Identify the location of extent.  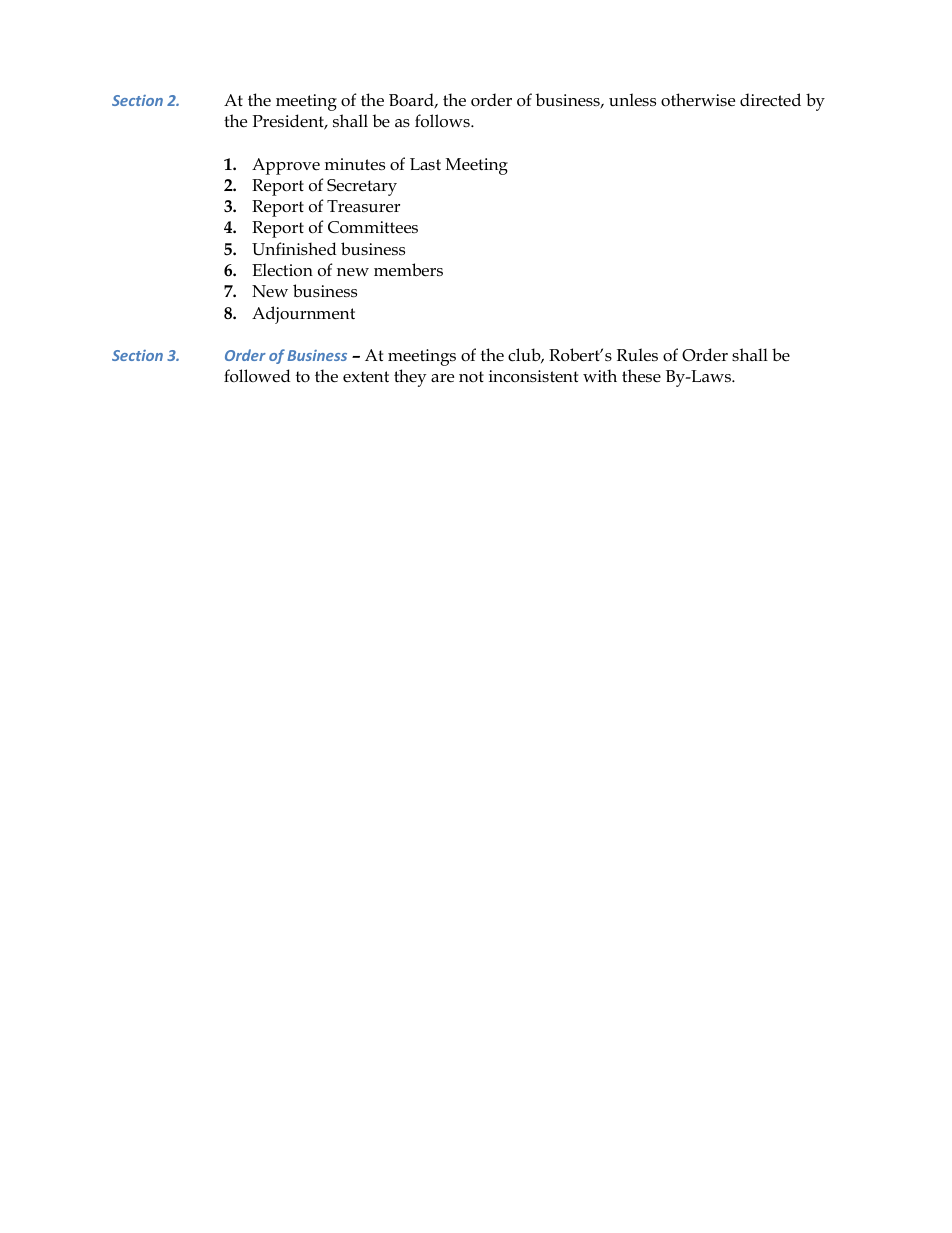
(366, 376).
